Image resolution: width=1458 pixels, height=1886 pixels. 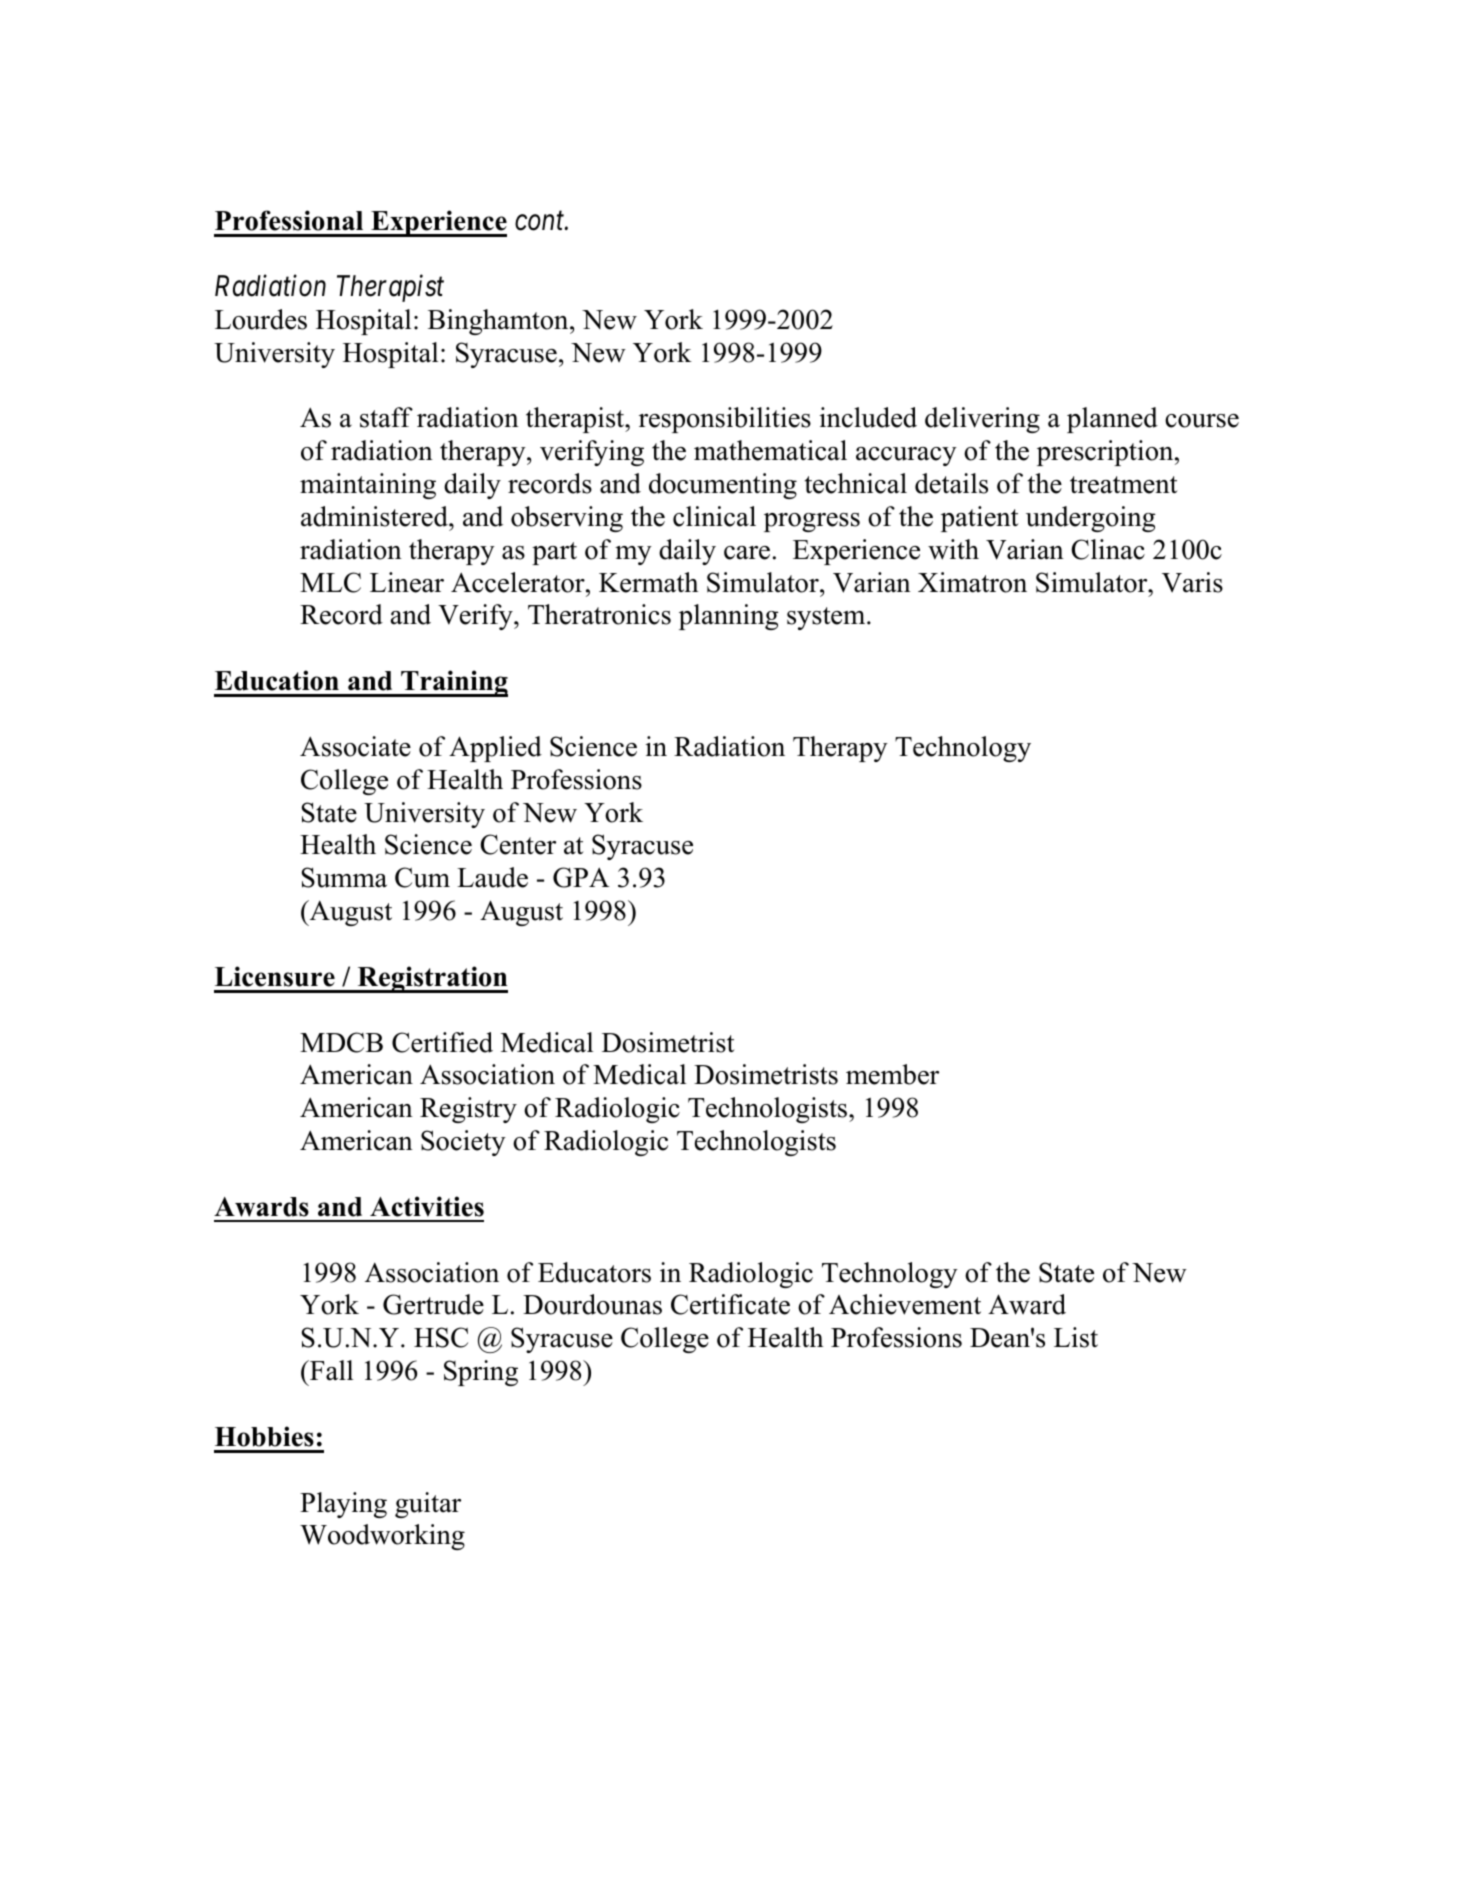 What do you see at coordinates (725, 420) in the image?
I see `responsibilities` at bounding box center [725, 420].
